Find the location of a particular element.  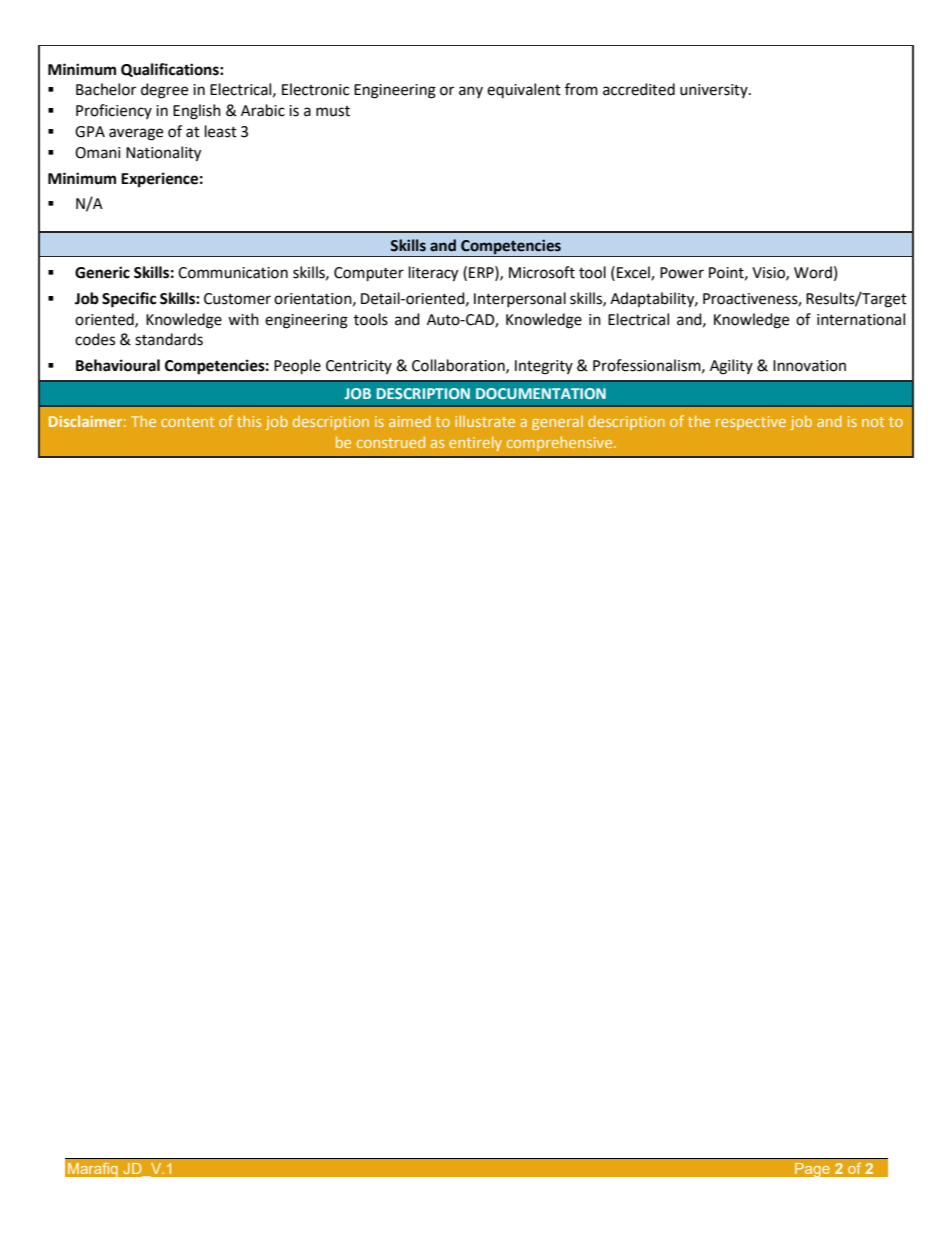

university is located at coordinates (715, 91).
